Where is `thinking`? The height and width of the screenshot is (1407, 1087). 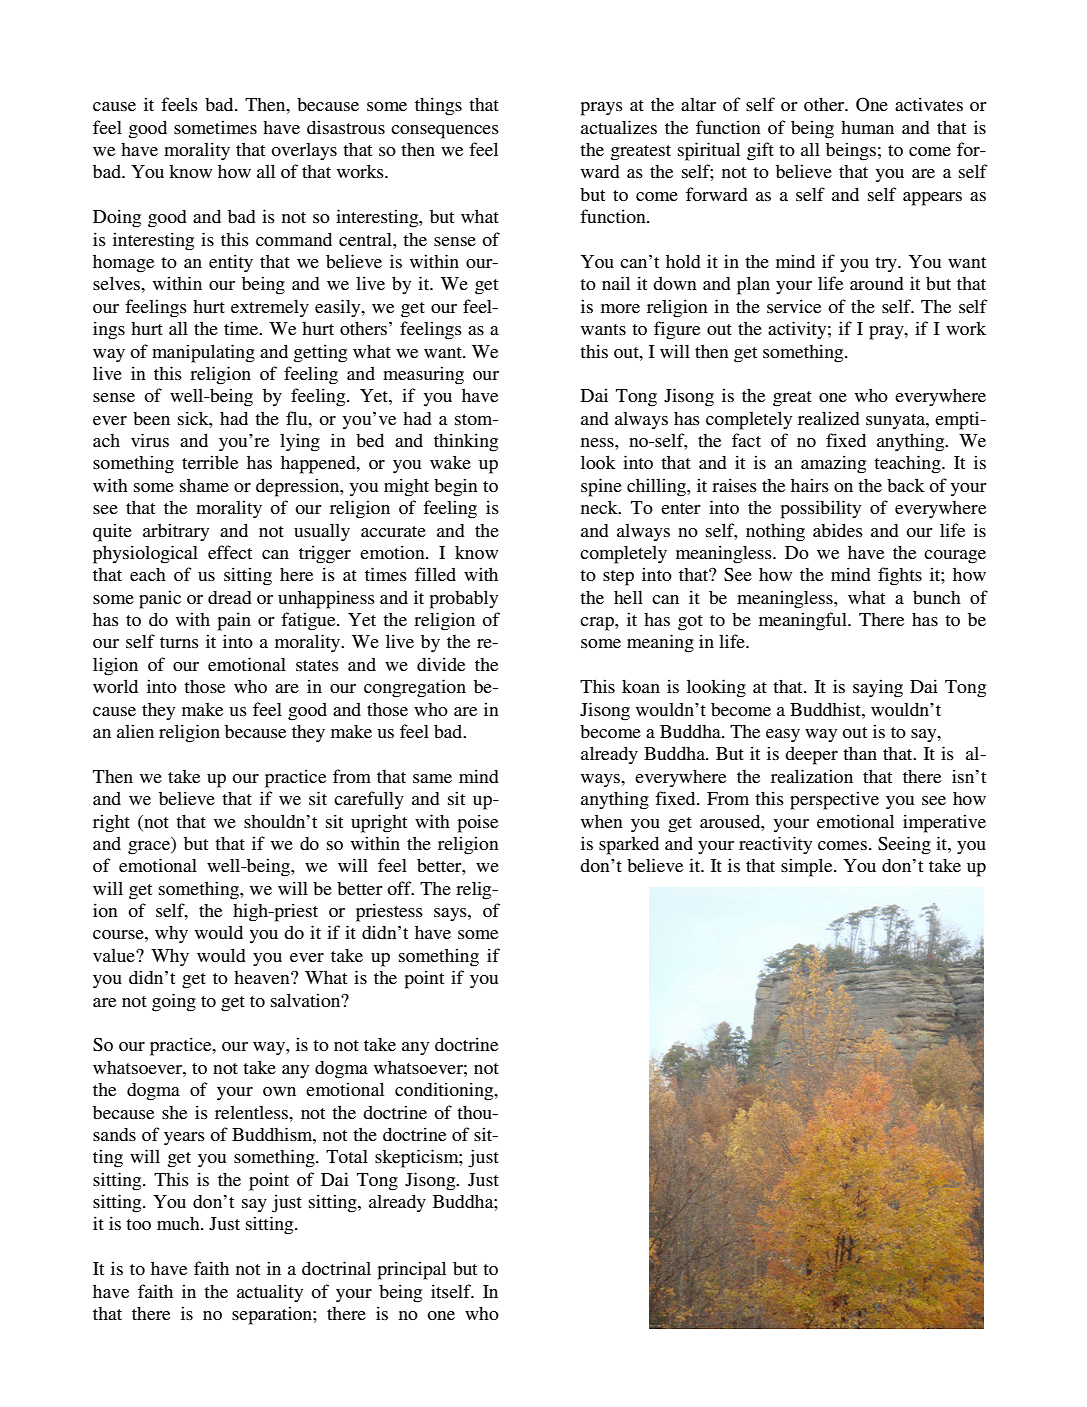 thinking is located at coordinates (466, 442).
